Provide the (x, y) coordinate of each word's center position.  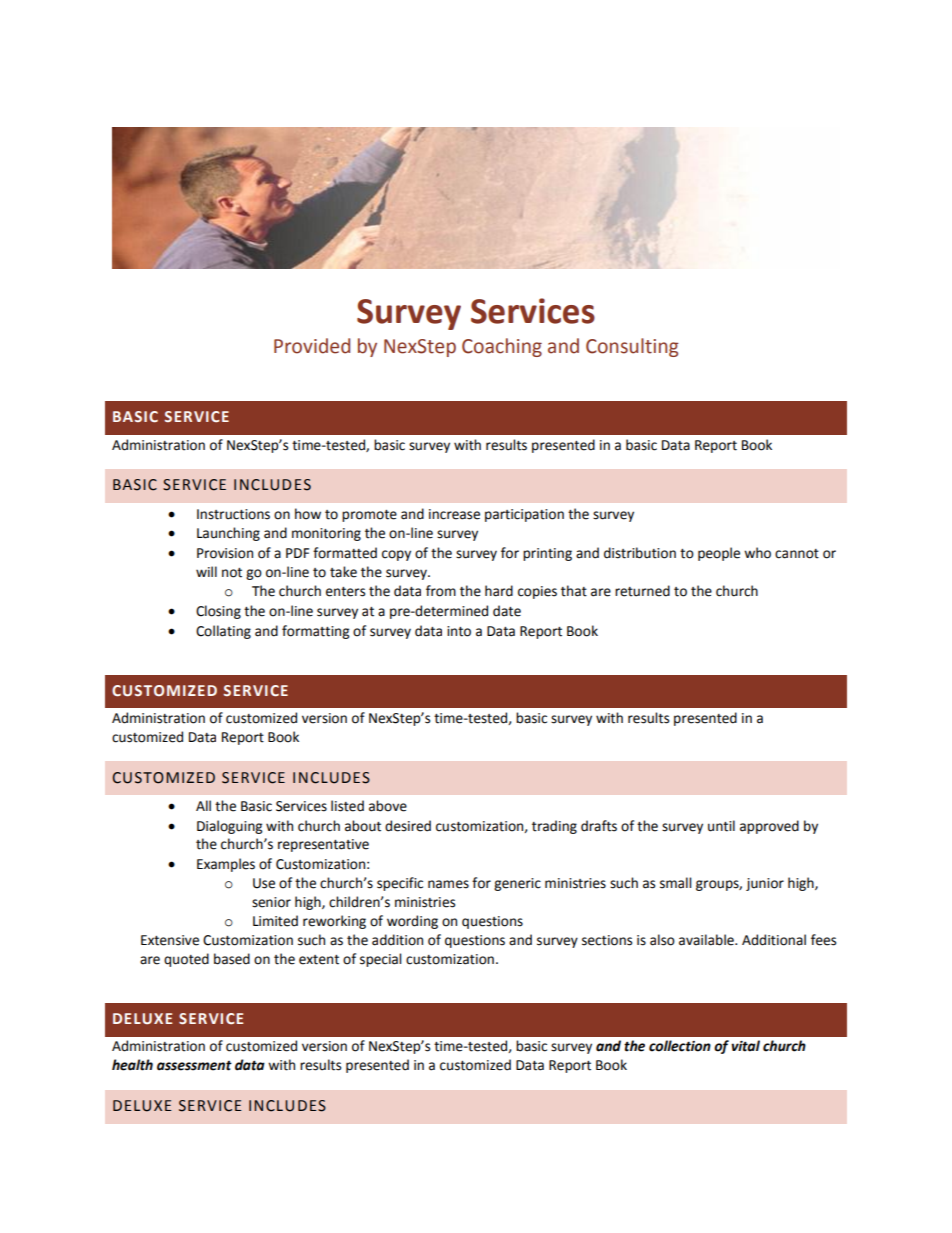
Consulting (632, 347)
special (380, 960)
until (721, 826)
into (459, 631)
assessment (194, 1066)
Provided (312, 346)
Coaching (502, 347)
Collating (223, 632)
